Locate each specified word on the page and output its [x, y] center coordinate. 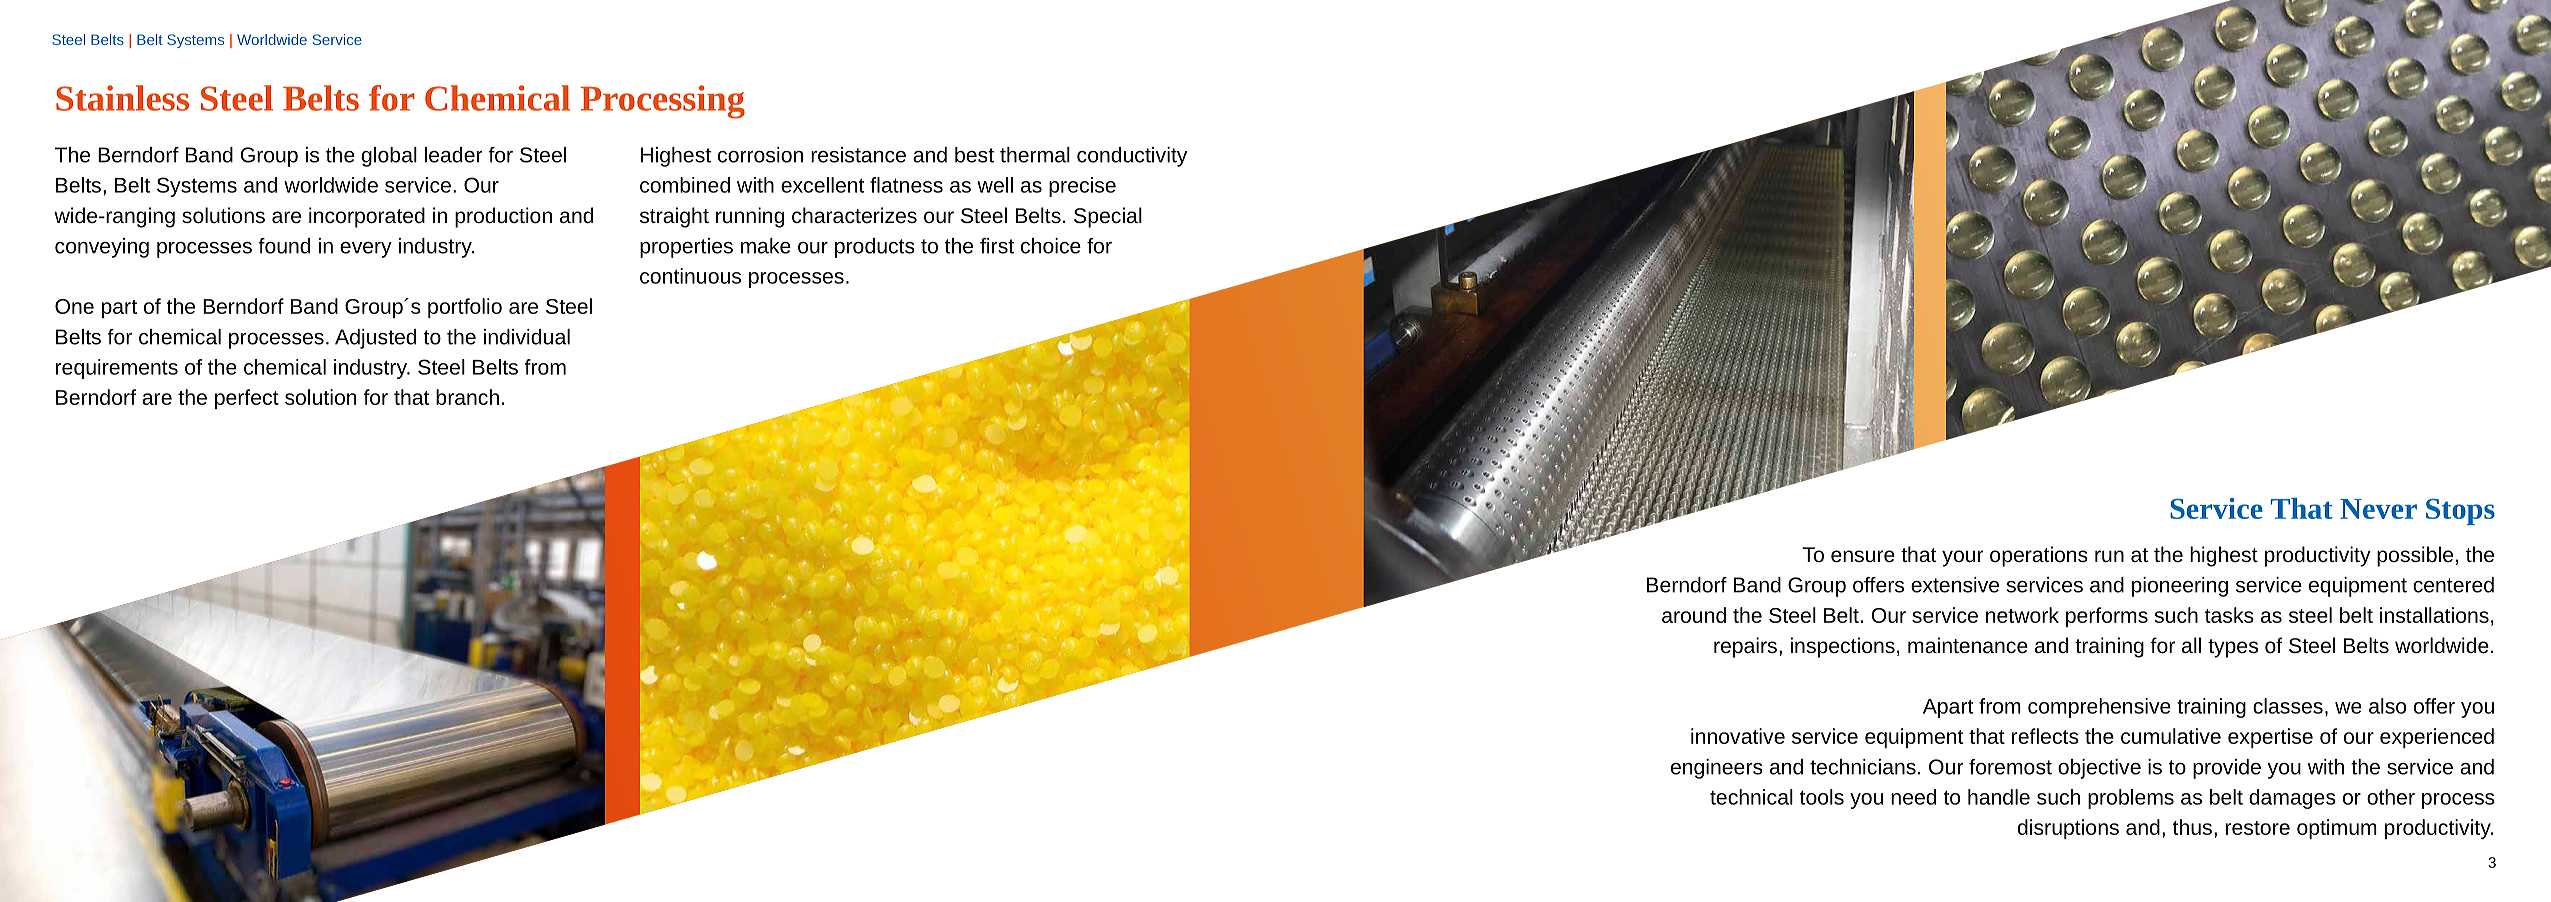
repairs [1745, 647]
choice [1051, 246]
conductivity [1132, 157]
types [2233, 648]
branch [467, 397]
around [1694, 615]
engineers [1717, 769]
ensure [1863, 556]
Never [2378, 509]
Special [1108, 217]
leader [454, 155]
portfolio [465, 308]
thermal [1035, 155]
